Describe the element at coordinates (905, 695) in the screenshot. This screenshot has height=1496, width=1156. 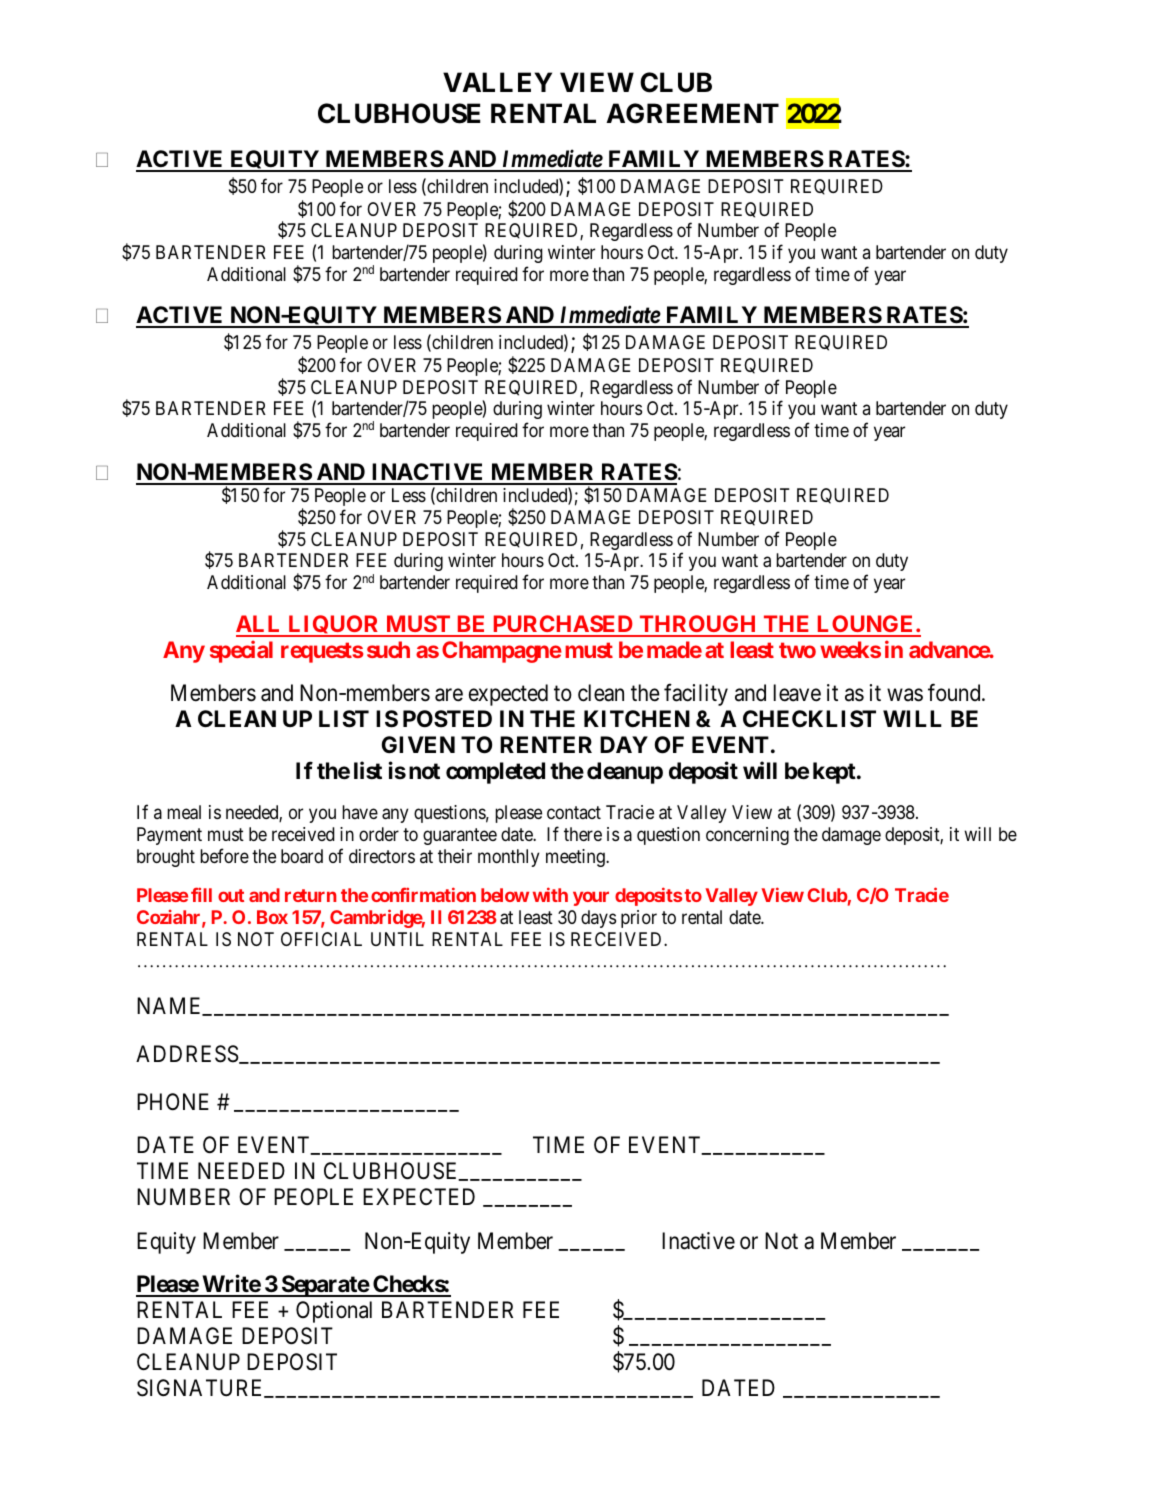
I see `was` at that location.
